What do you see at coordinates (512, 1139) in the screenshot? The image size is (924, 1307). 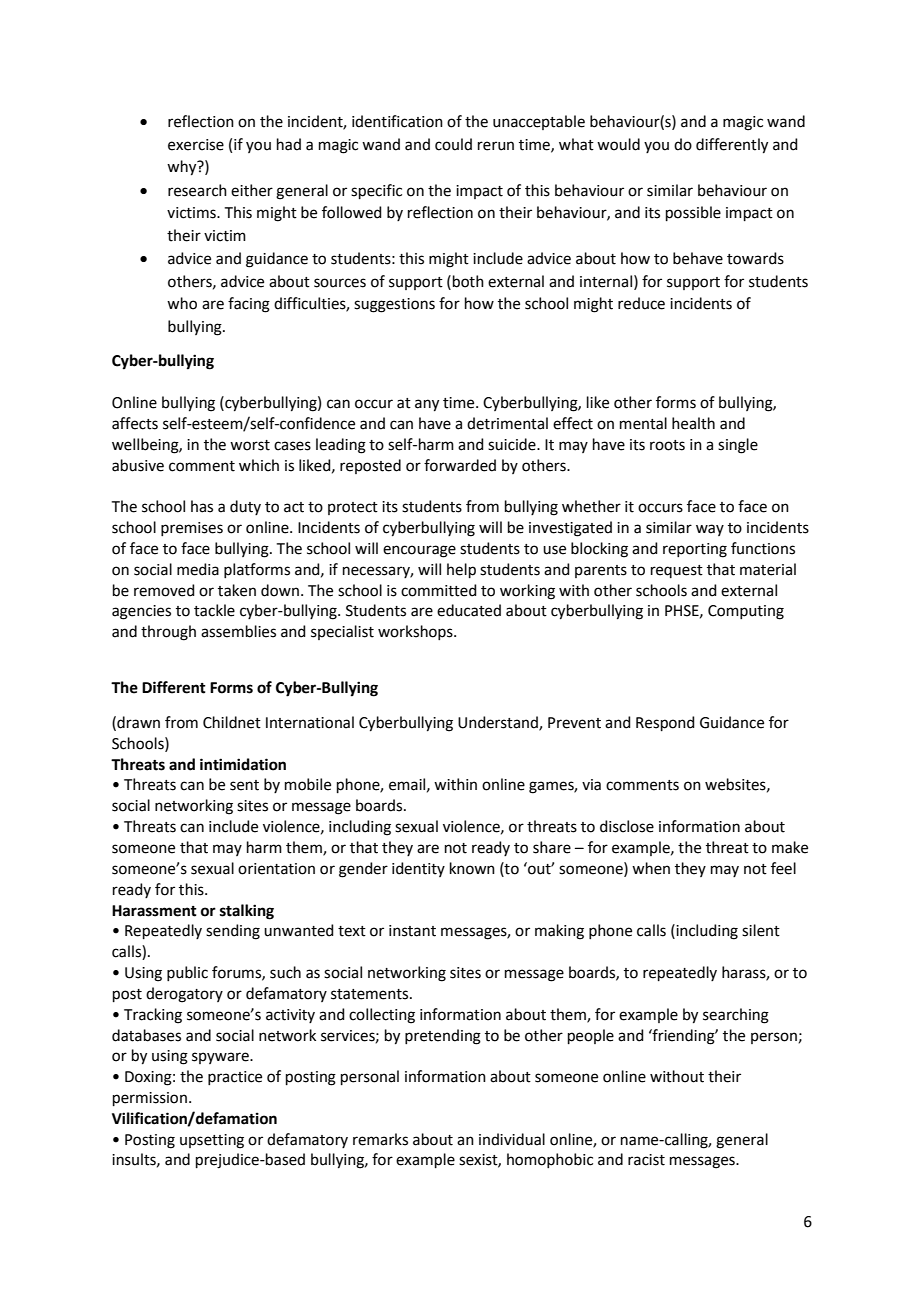 I see `individual` at bounding box center [512, 1139].
